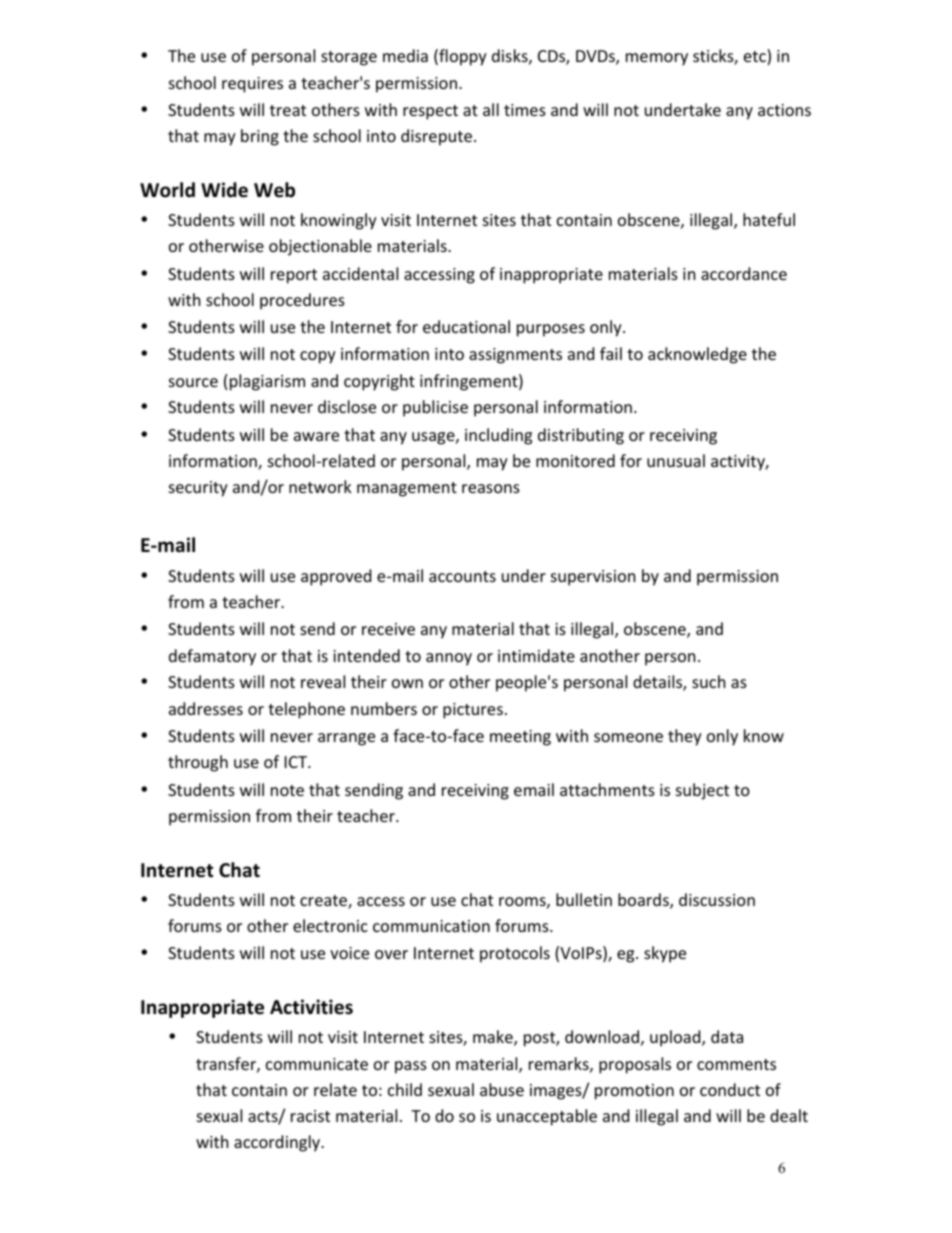 The image size is (952, 1233). I want to click on all, so click(491, 109).
